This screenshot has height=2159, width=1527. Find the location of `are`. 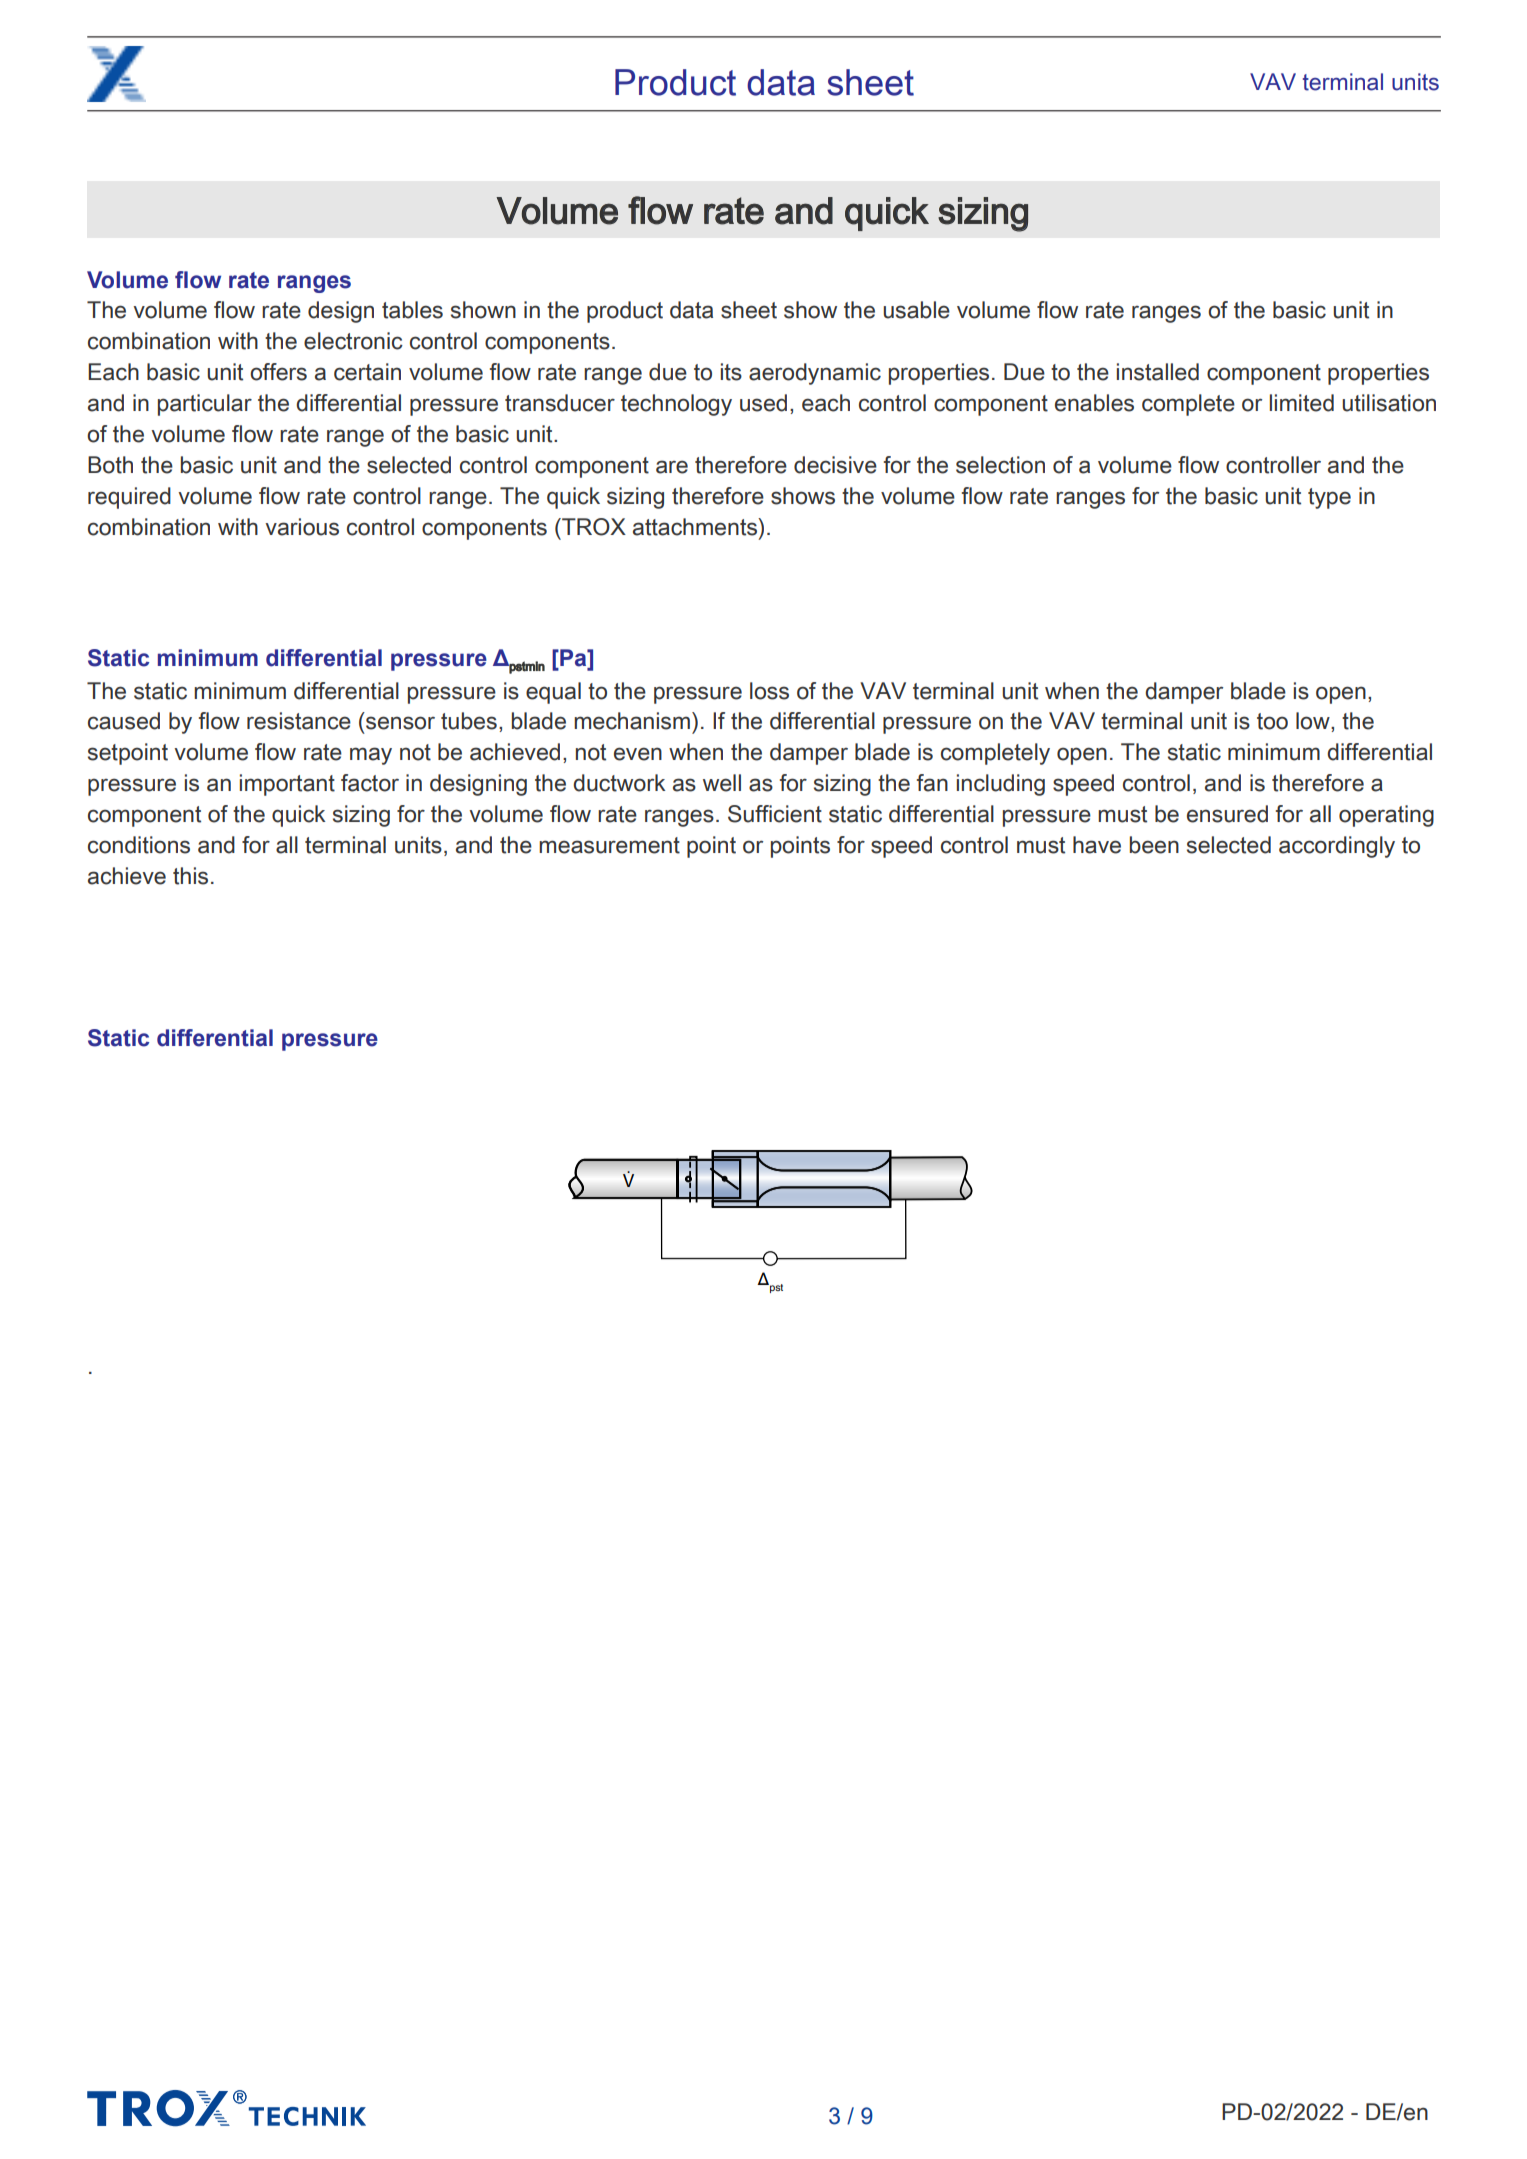

are is located at coordinates (672, 467).
